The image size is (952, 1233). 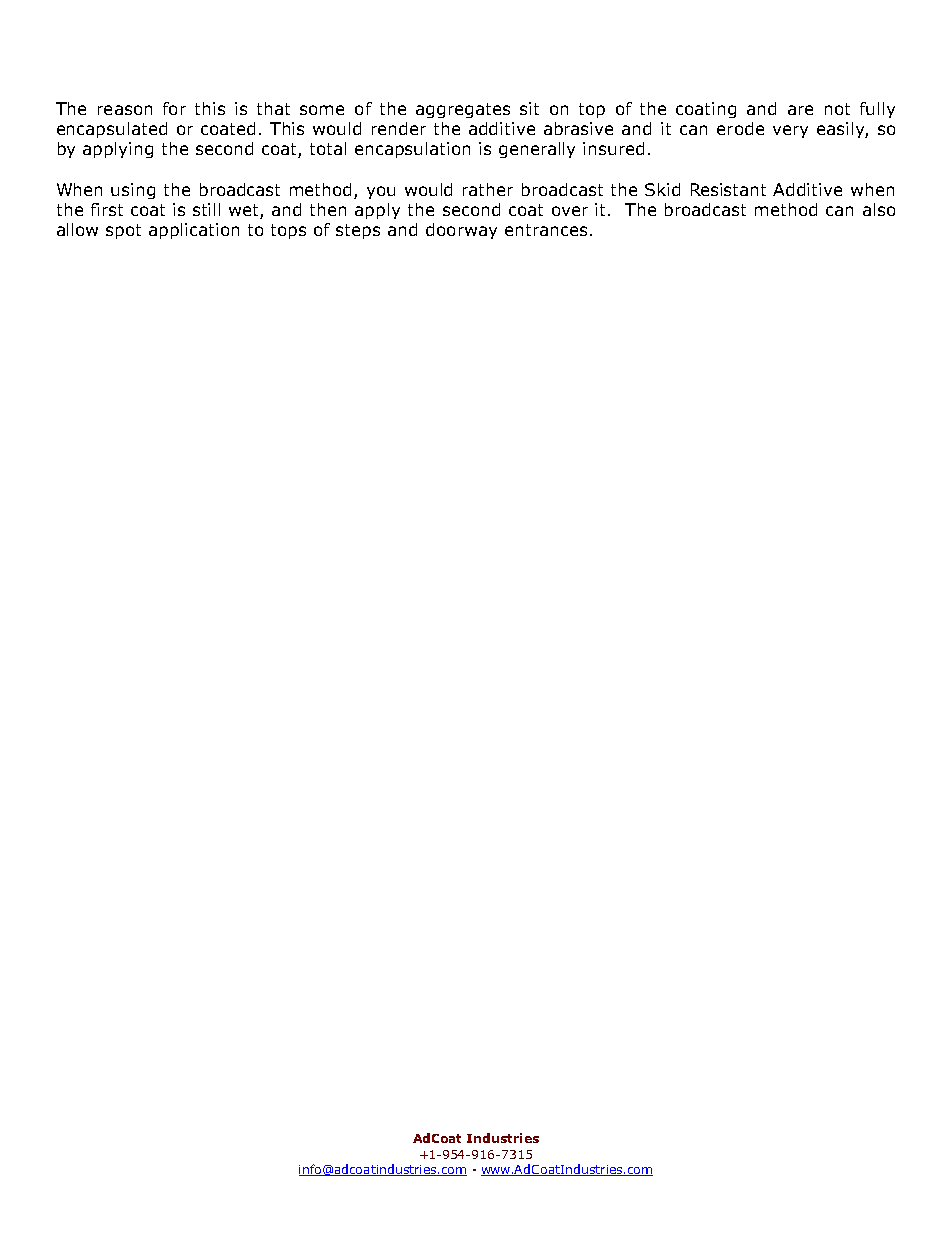 I want to click on aggregates, so click(x=463, y=110).
